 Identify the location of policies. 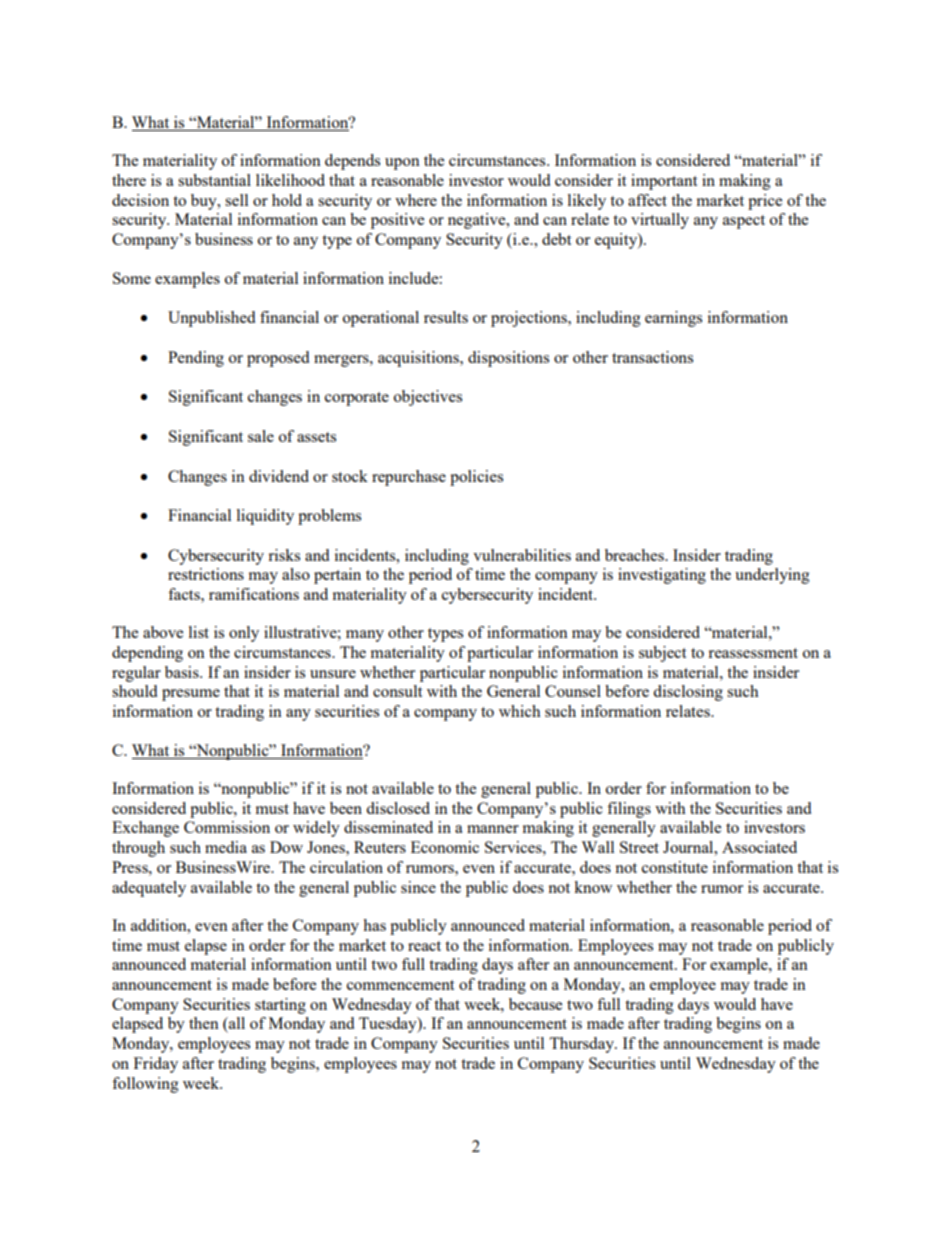
(476, 478).
